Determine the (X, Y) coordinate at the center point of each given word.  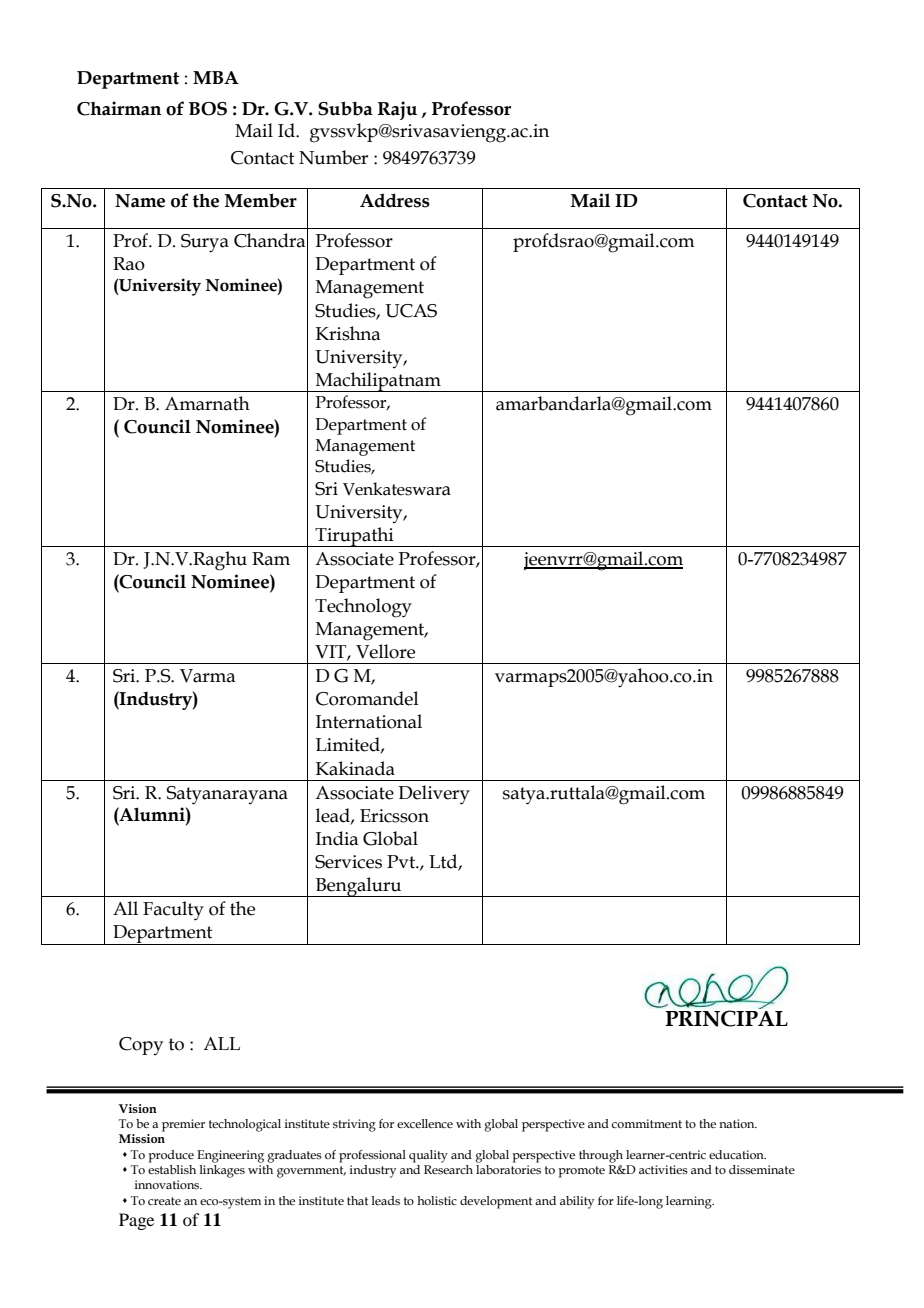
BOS (208, 109)
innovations (168, 1184)
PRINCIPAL (726, 1018)
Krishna (348, 333)
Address (395, 200)
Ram (271, 559)
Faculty (173, 911)
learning (690, 1202)
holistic (437, 1200)
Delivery (434, 795)
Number (333, 157)
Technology (363, 608)
